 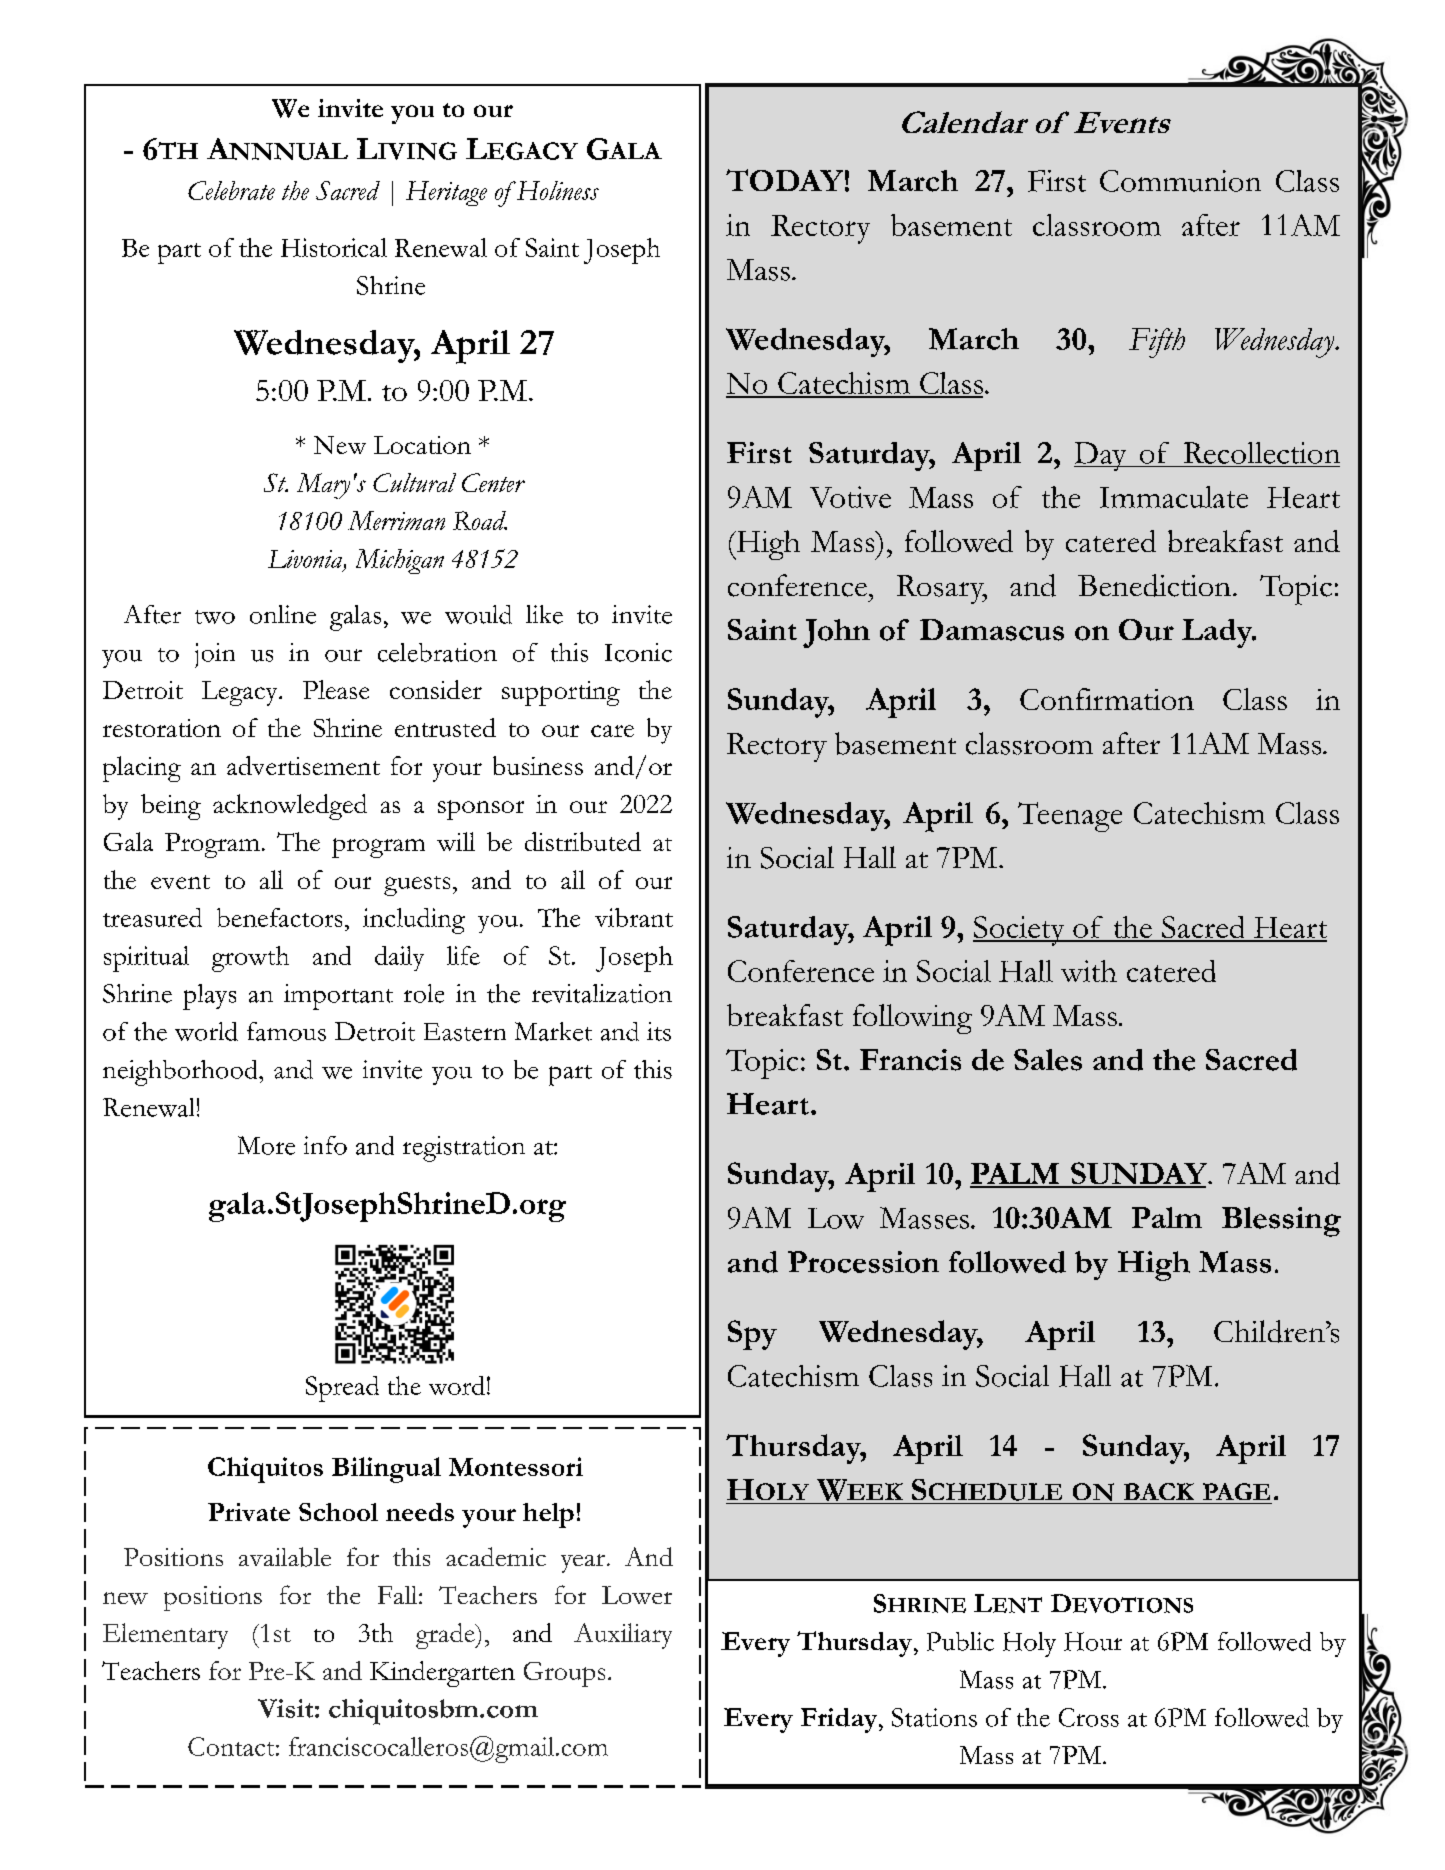 I want to click on TODAY, so click(x=784, y=180).
